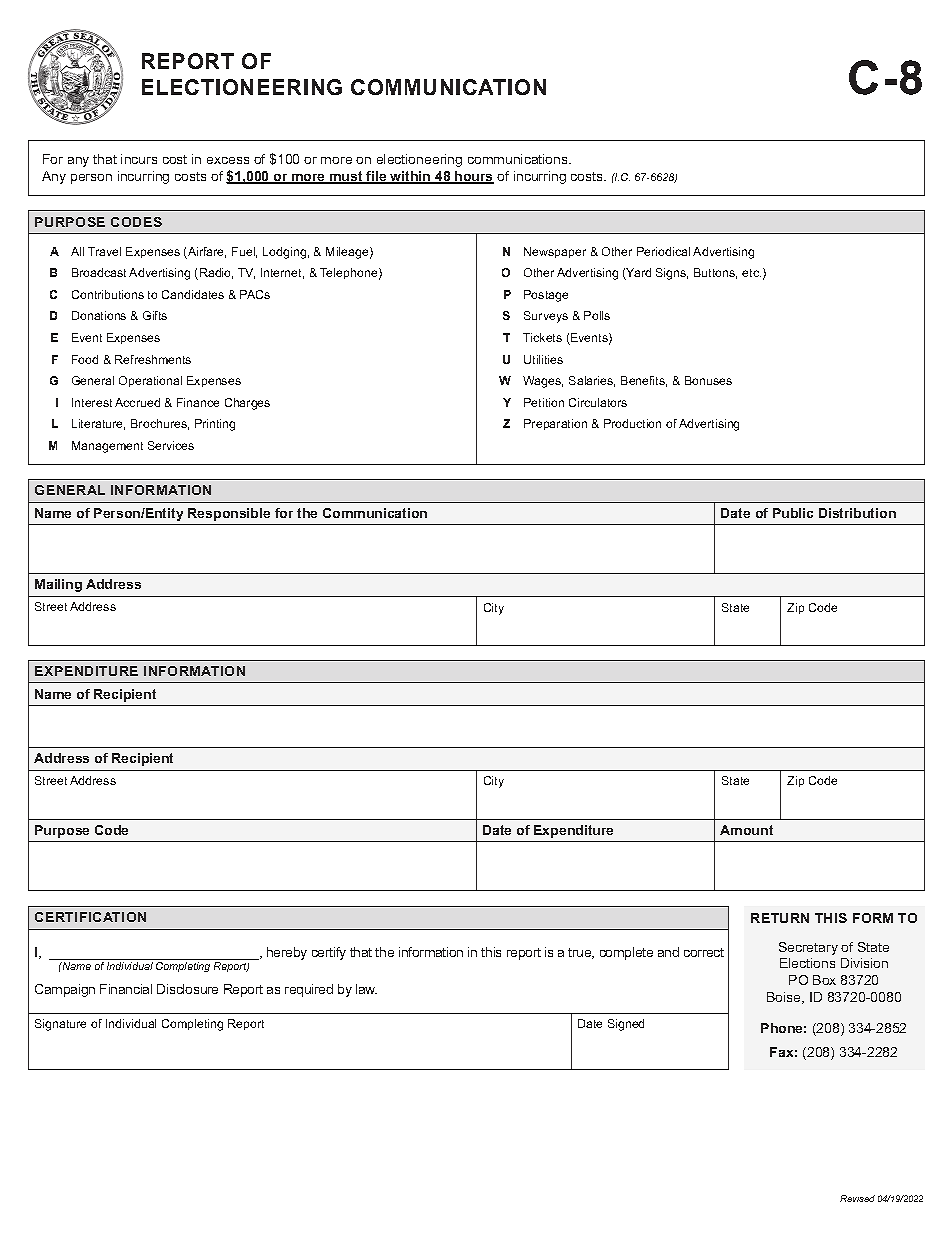  I want to click on Signature, so click(60, 1025).
